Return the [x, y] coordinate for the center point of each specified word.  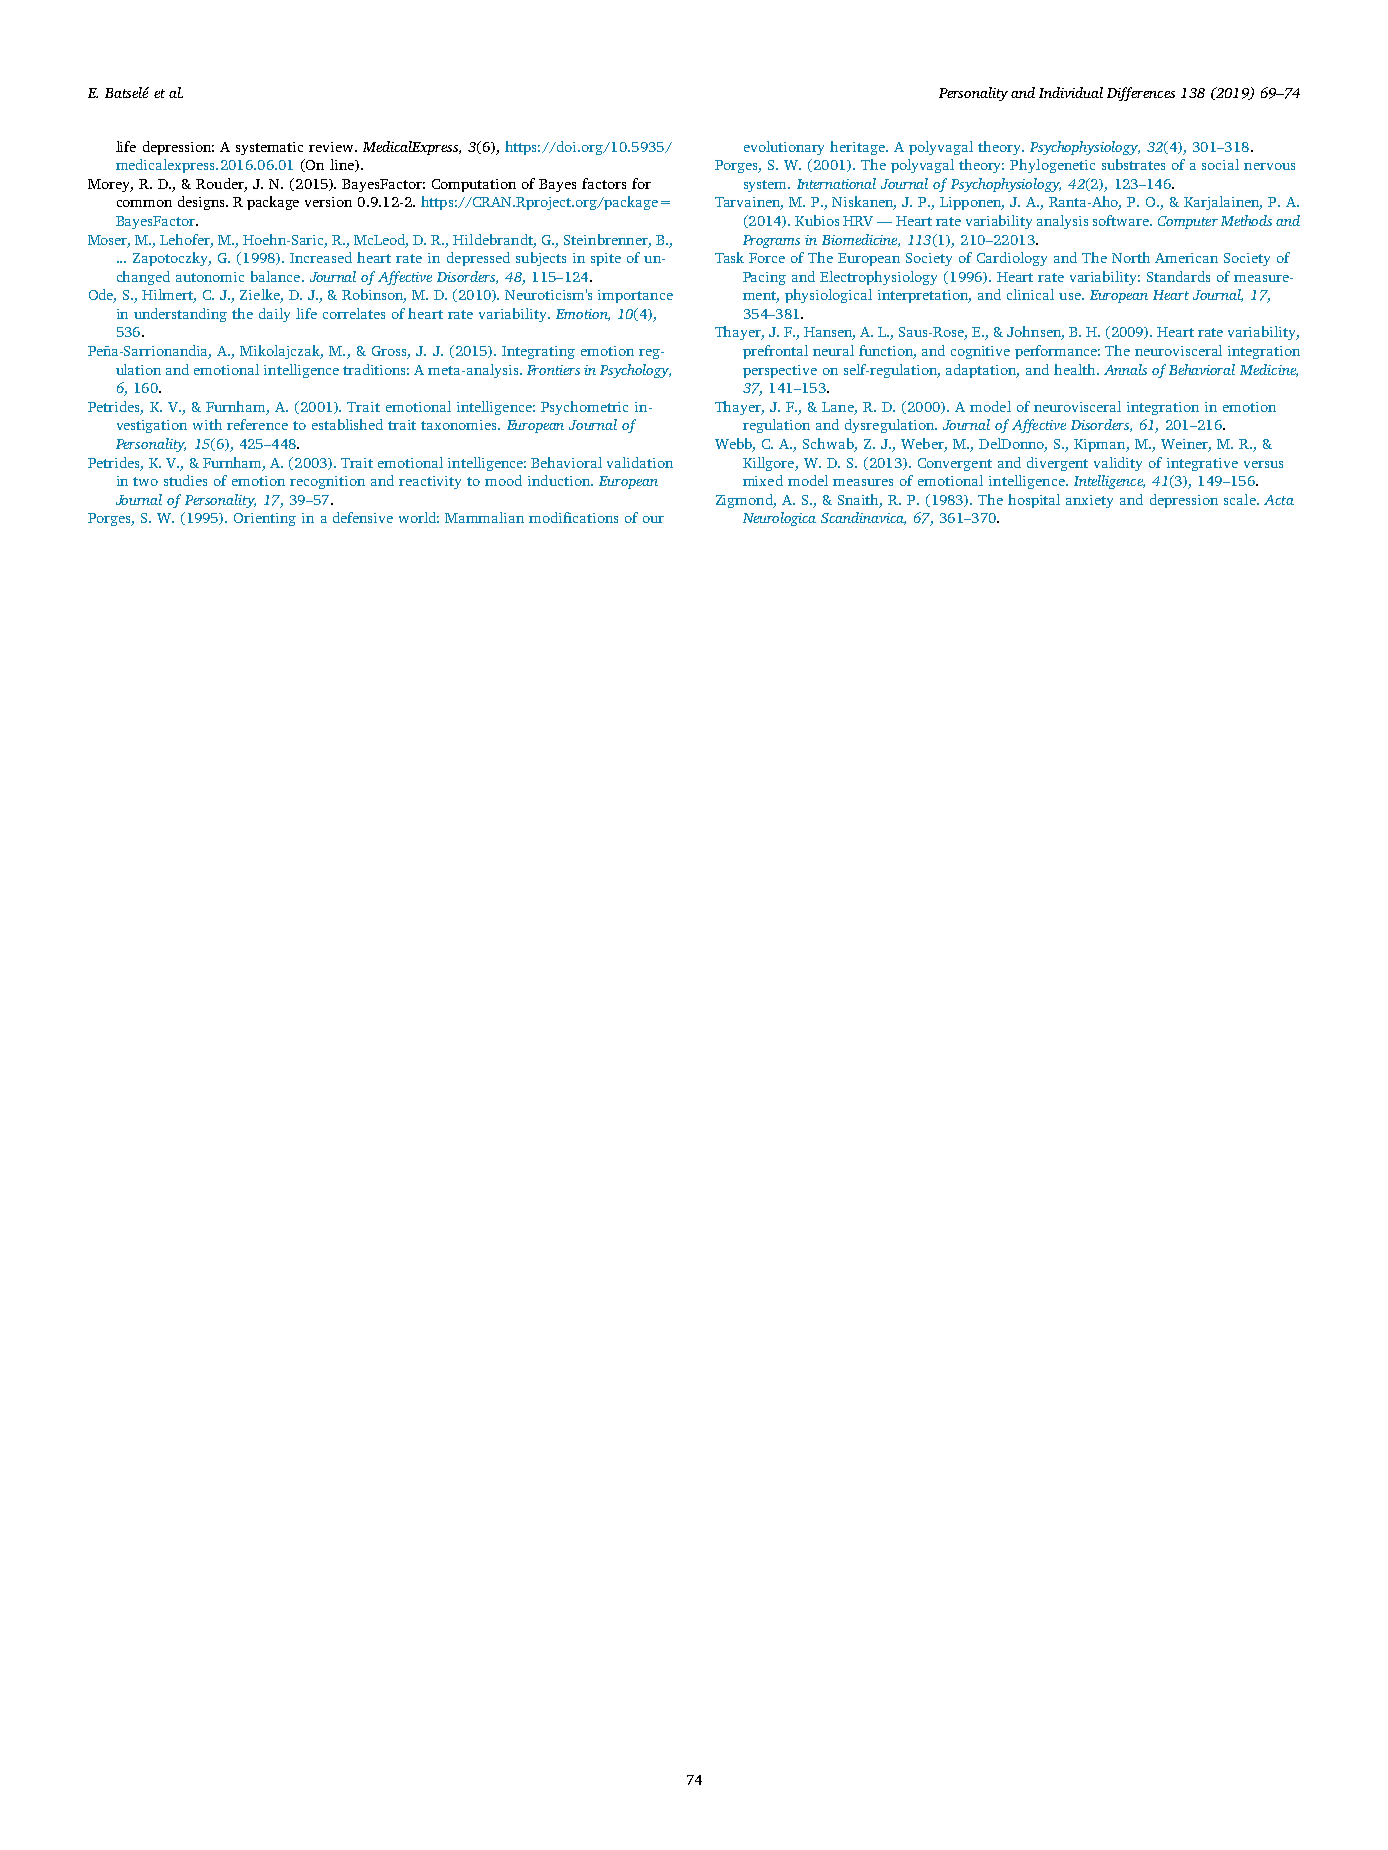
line [343, 165]
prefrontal [775, 352]
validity [1118, 464]
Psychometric [584, 408]
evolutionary [784, 148]
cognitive [980, 352]
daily [274, 315]
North [1131, 257]
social [1220, 164]
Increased [321, 257]
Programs [771, 241]
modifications [573, 517]
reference [257, 424]
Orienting [265, 519]
